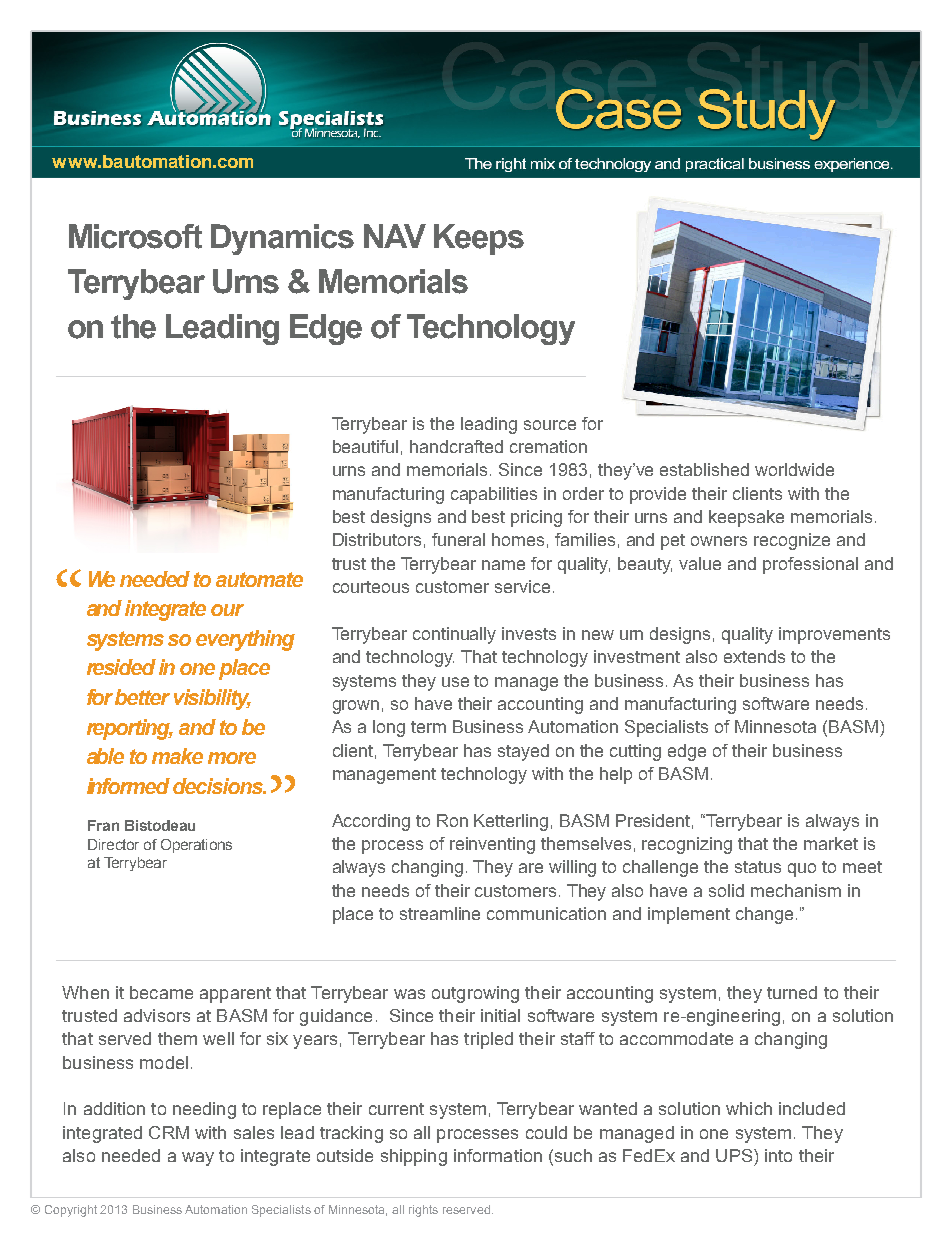 This page has width=952, height=1233. Describe the element at coordinates (754, 656) in the page. I see `extends` at that location.
